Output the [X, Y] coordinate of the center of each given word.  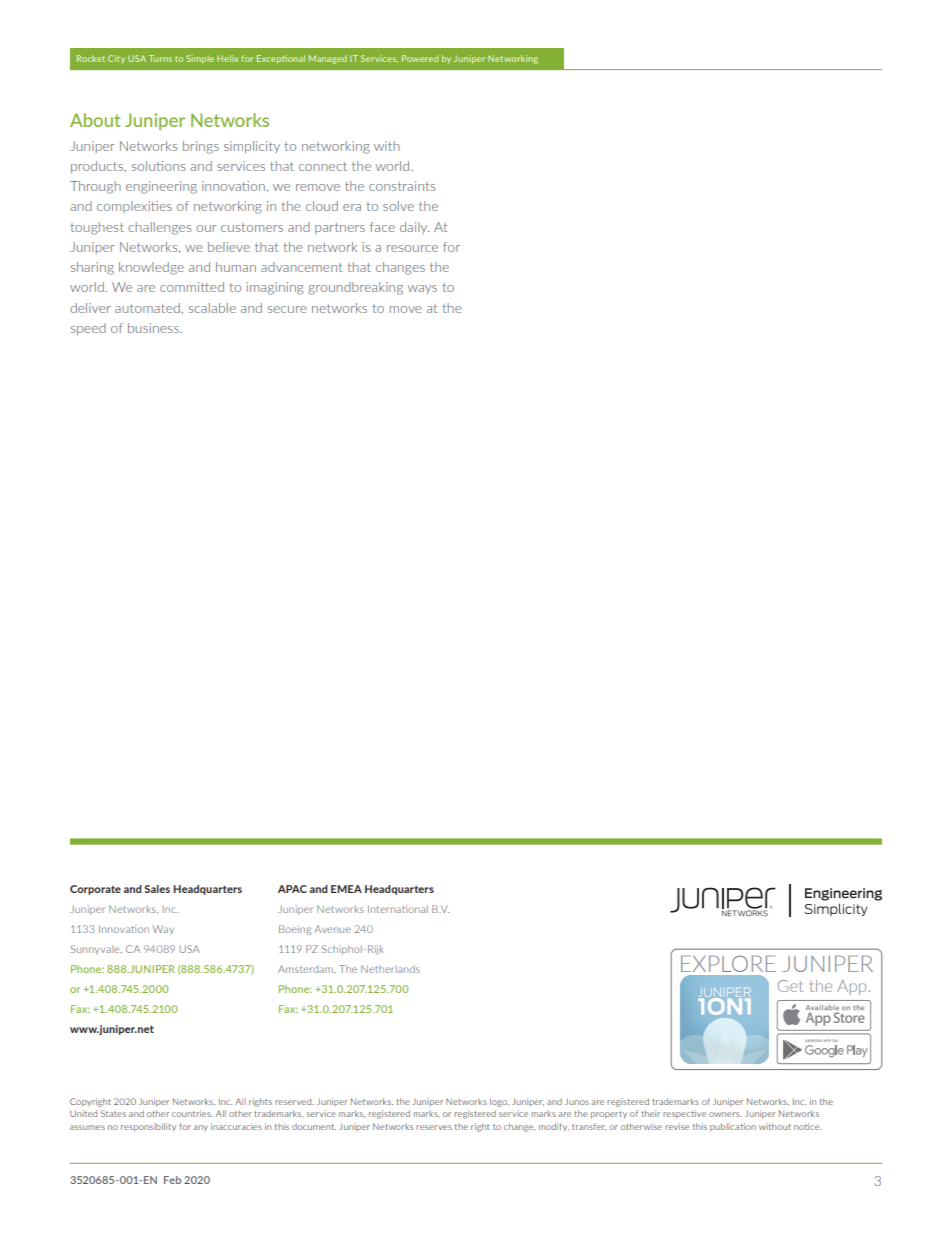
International [398, 909]
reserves [434, 1127]
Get [790, 986]
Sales [157, 889]
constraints [402, 186]
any [200, 1128]
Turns [160, 58]
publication [733, 1127]
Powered [420, 58]
